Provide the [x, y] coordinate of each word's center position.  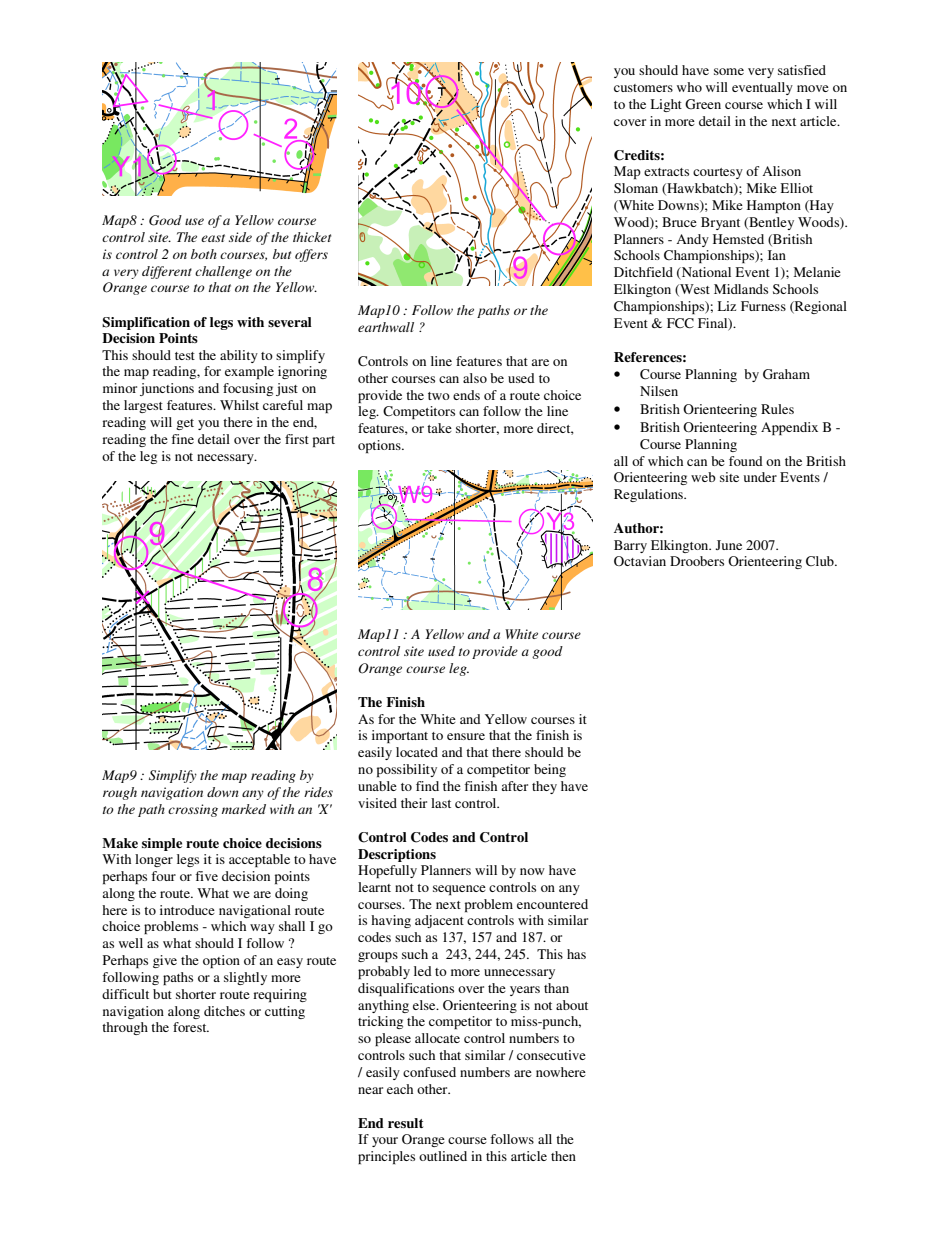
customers [643, 88]
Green [703, 104]
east [213, 238]
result [405, 1123]
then [563, 1156]
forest [191, 1027]
